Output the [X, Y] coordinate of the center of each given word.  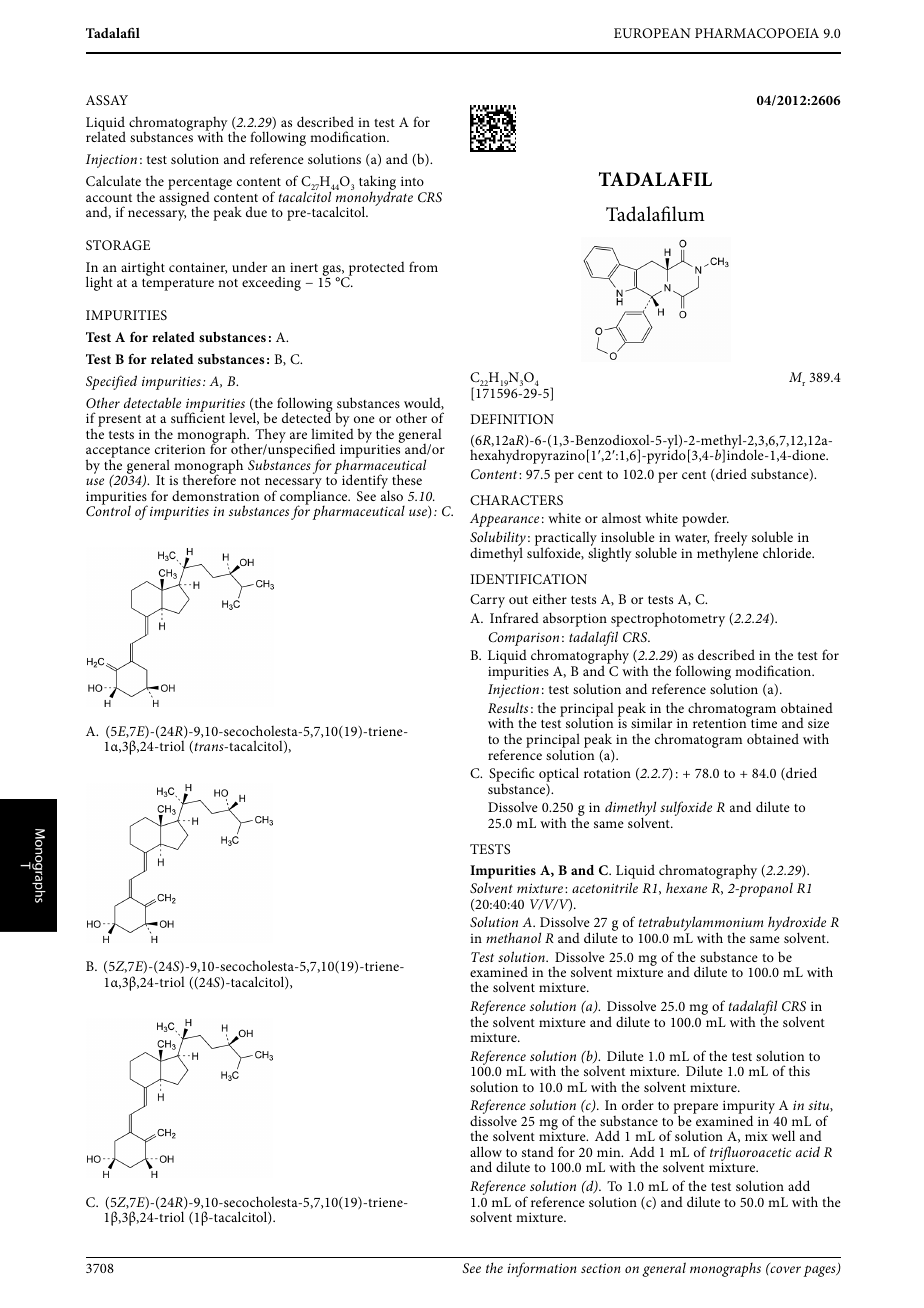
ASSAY [107, 100]
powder [705, 519]
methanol [513, 937]
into [412, 181]
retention [719, 723]
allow [486, 1151]
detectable [152, 402]
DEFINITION [512, 419]
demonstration [215, 496]
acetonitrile [605, 887]
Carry [487, 601]
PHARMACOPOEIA [757, 33]
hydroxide [797, 925]
